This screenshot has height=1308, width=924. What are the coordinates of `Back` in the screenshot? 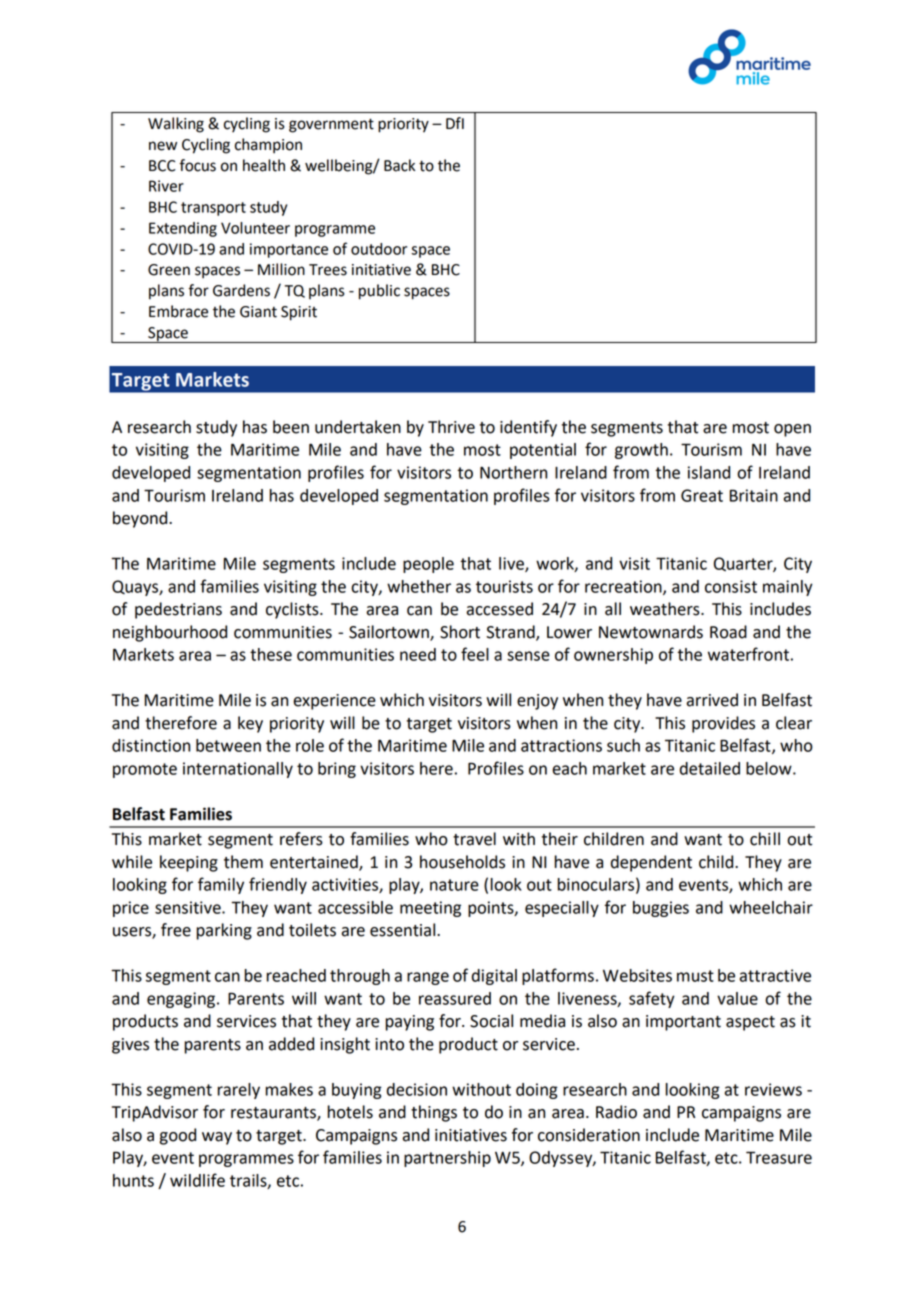 It's located at (399, 165).
